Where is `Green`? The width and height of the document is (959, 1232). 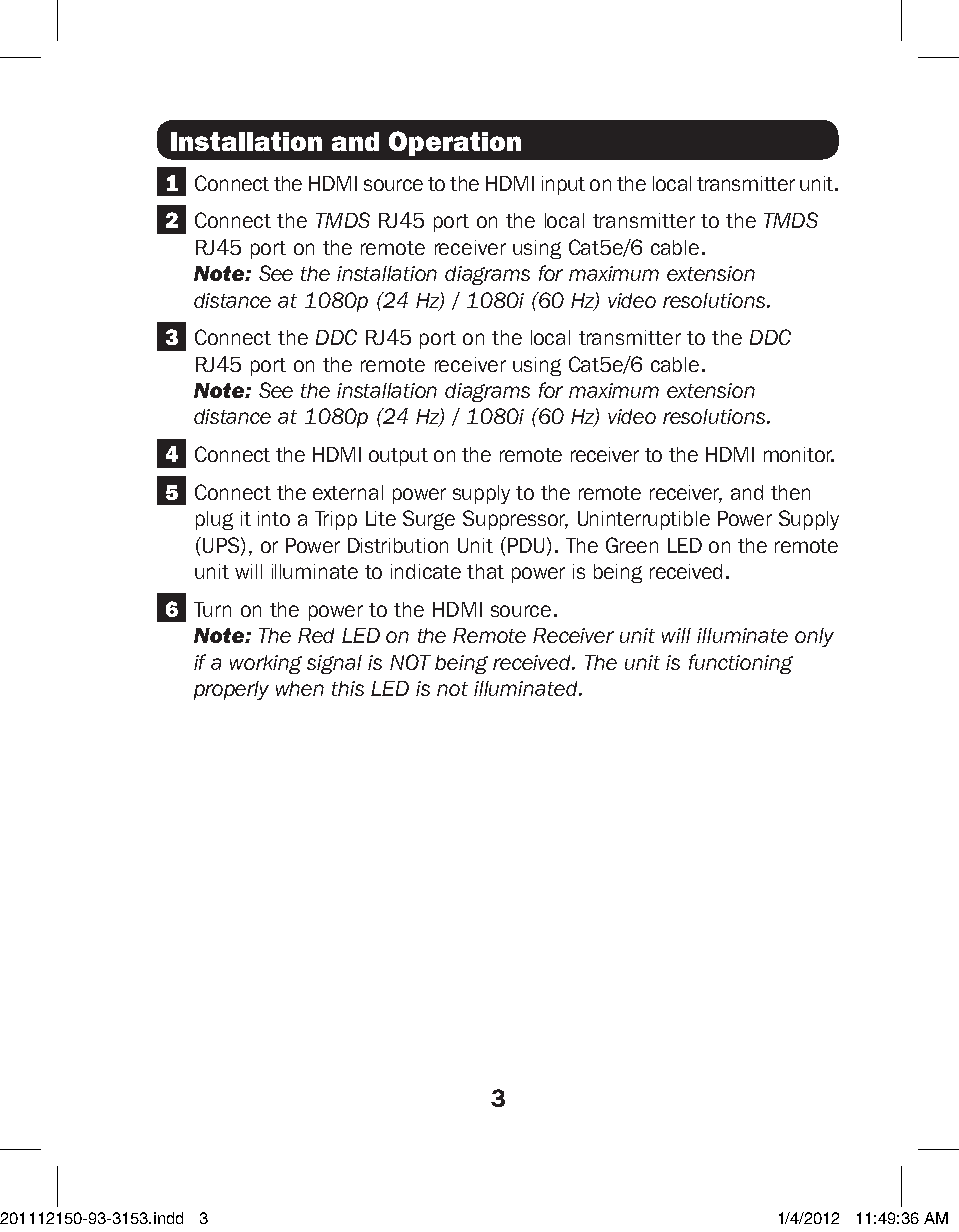 Green is located at coordinates (632, 545).
